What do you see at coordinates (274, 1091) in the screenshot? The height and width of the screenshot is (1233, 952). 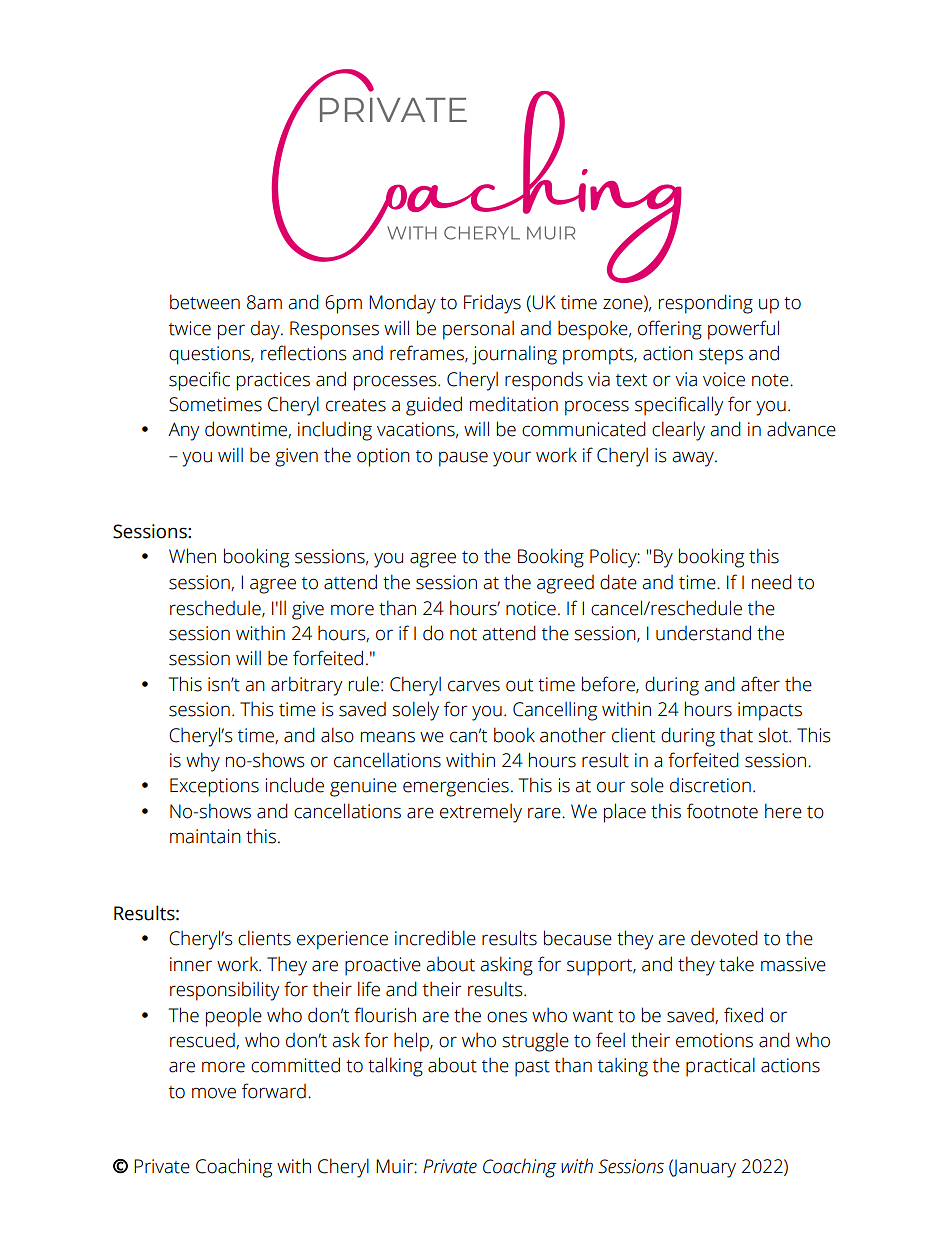 I see `forward` at bounding box center [274, 1091].
